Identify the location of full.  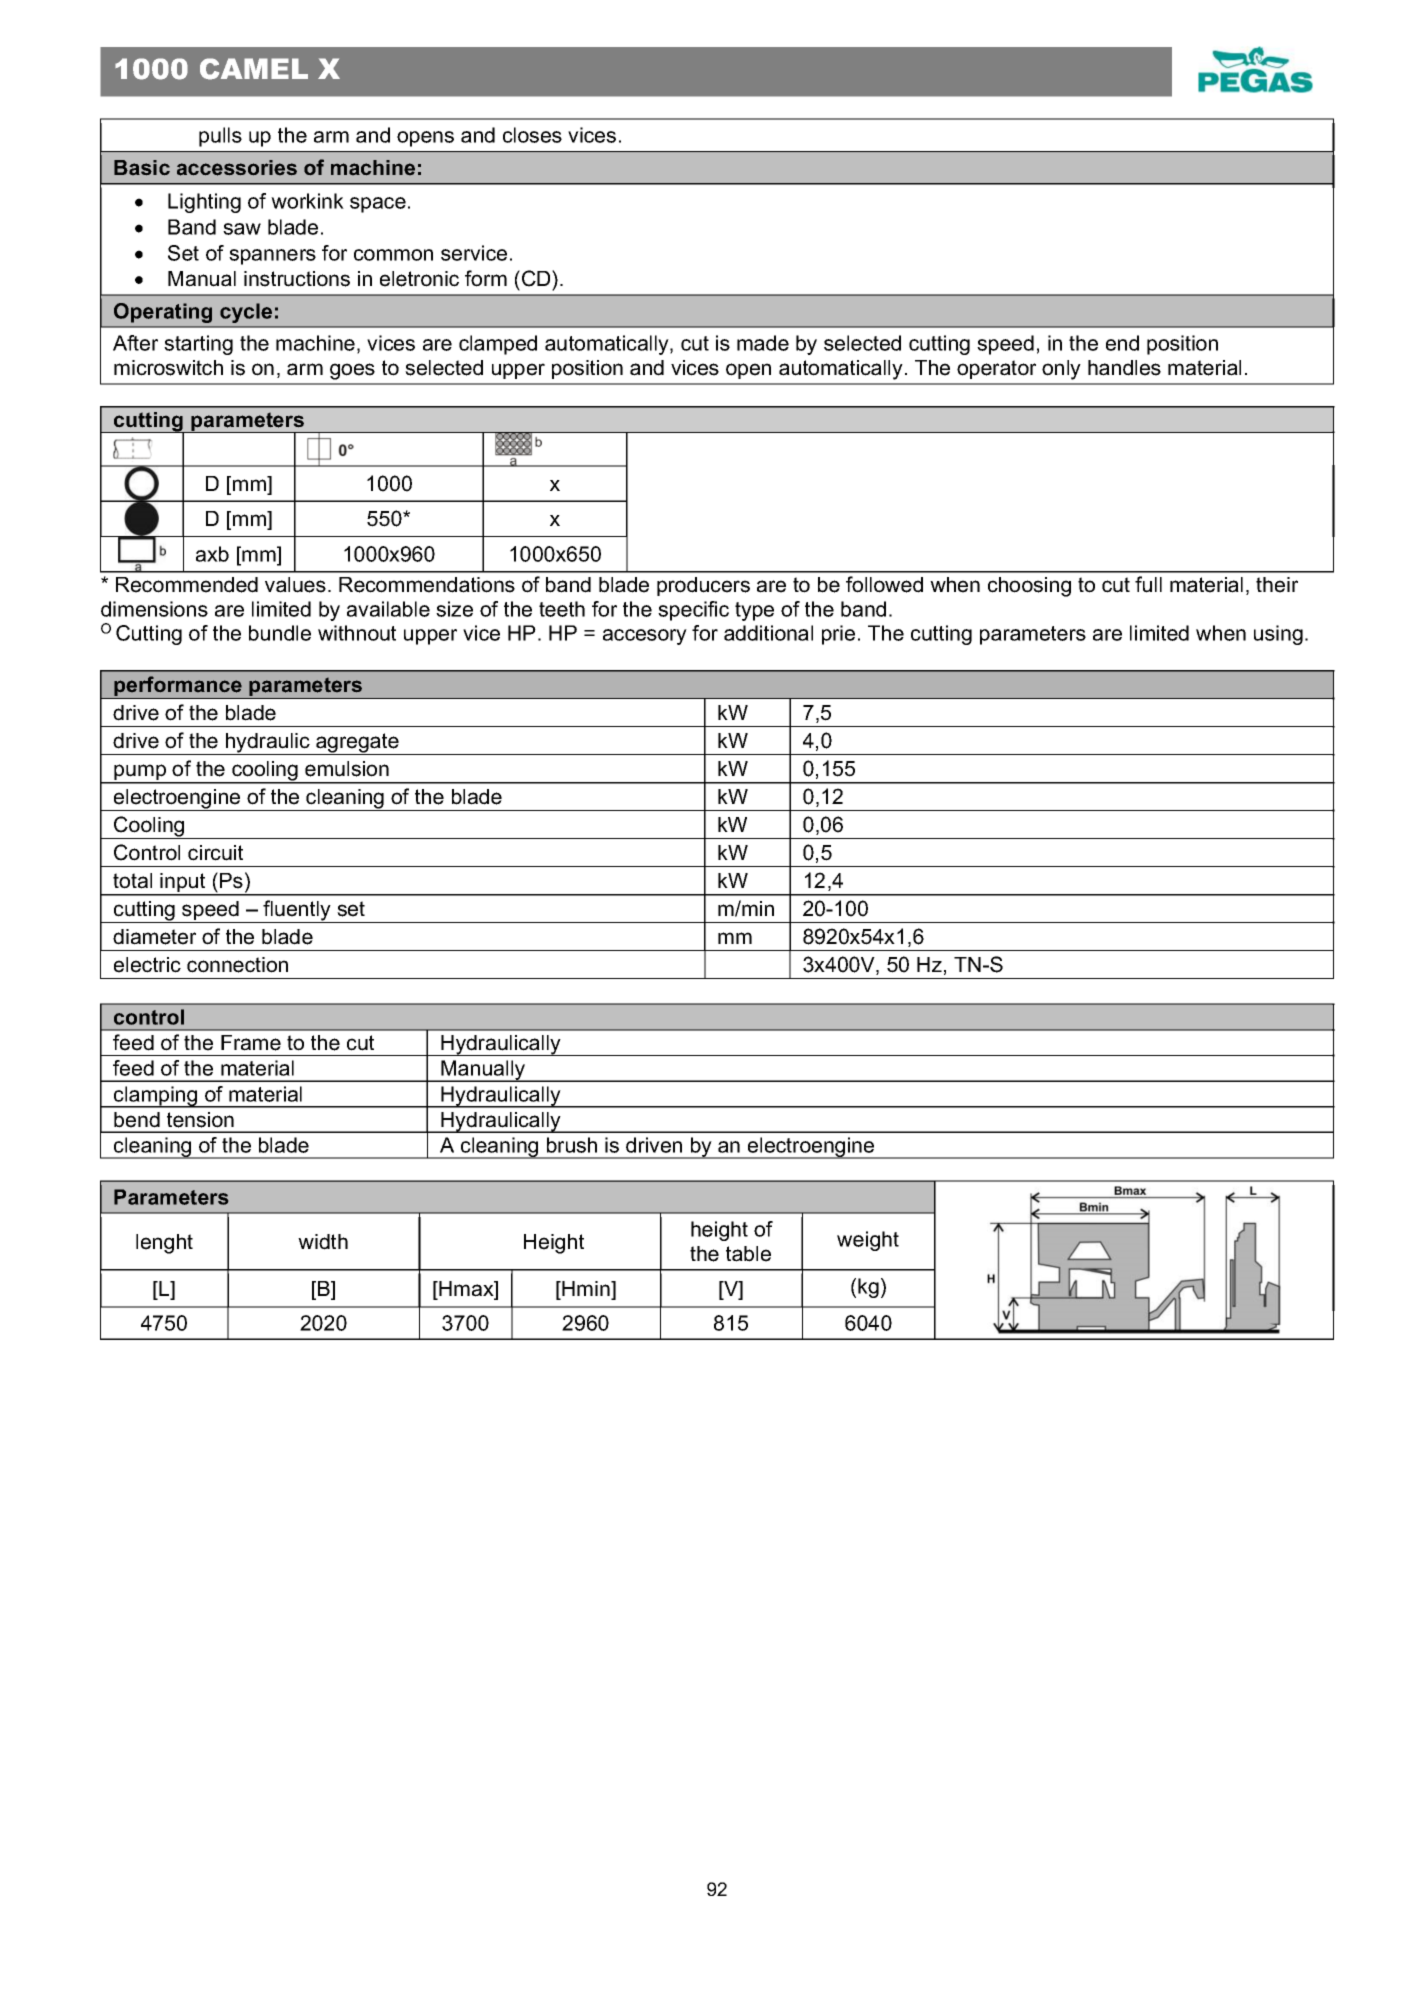
(1148, 584).
